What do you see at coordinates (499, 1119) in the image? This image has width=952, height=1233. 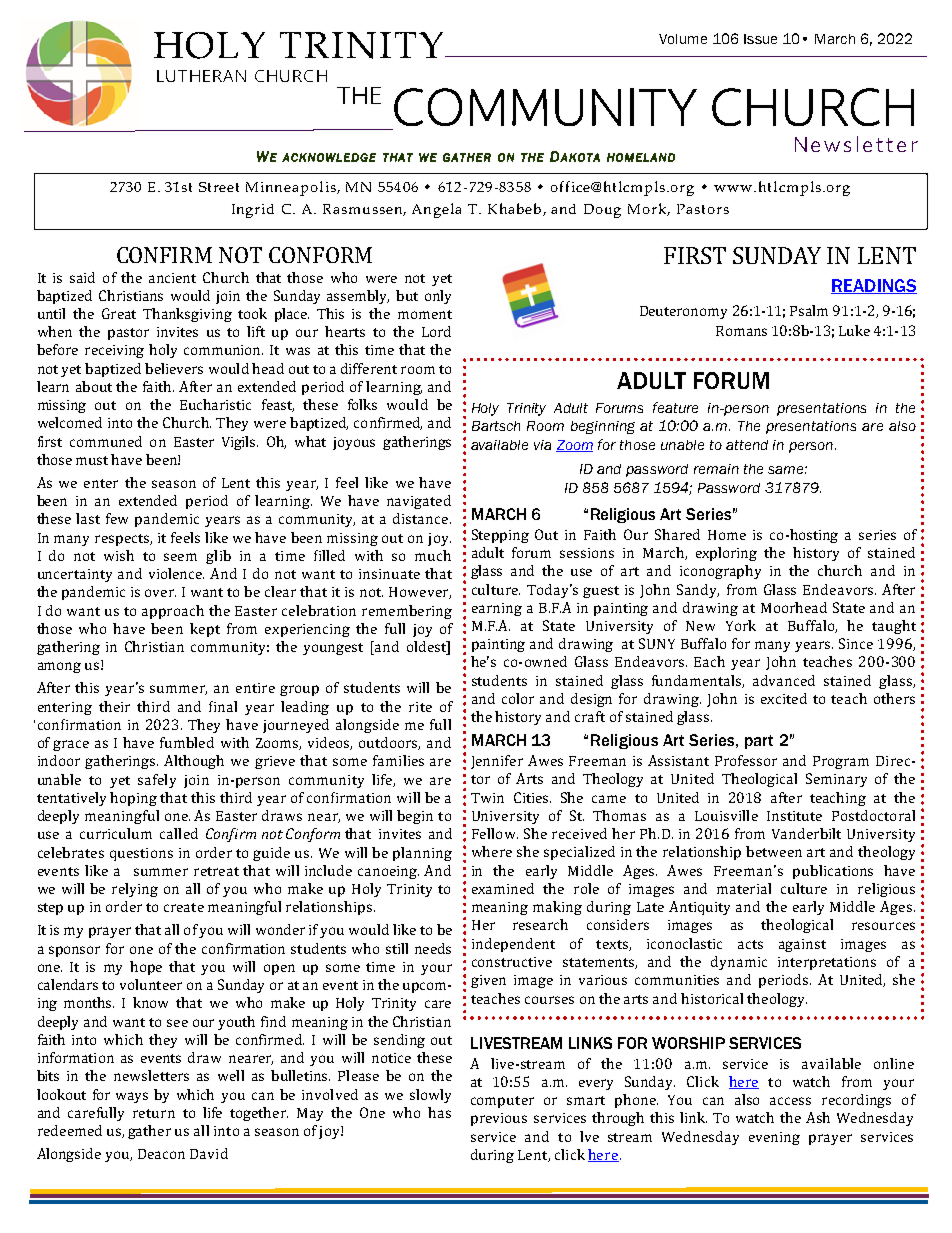 I see `previous` at bounding box center [499, 1119].
